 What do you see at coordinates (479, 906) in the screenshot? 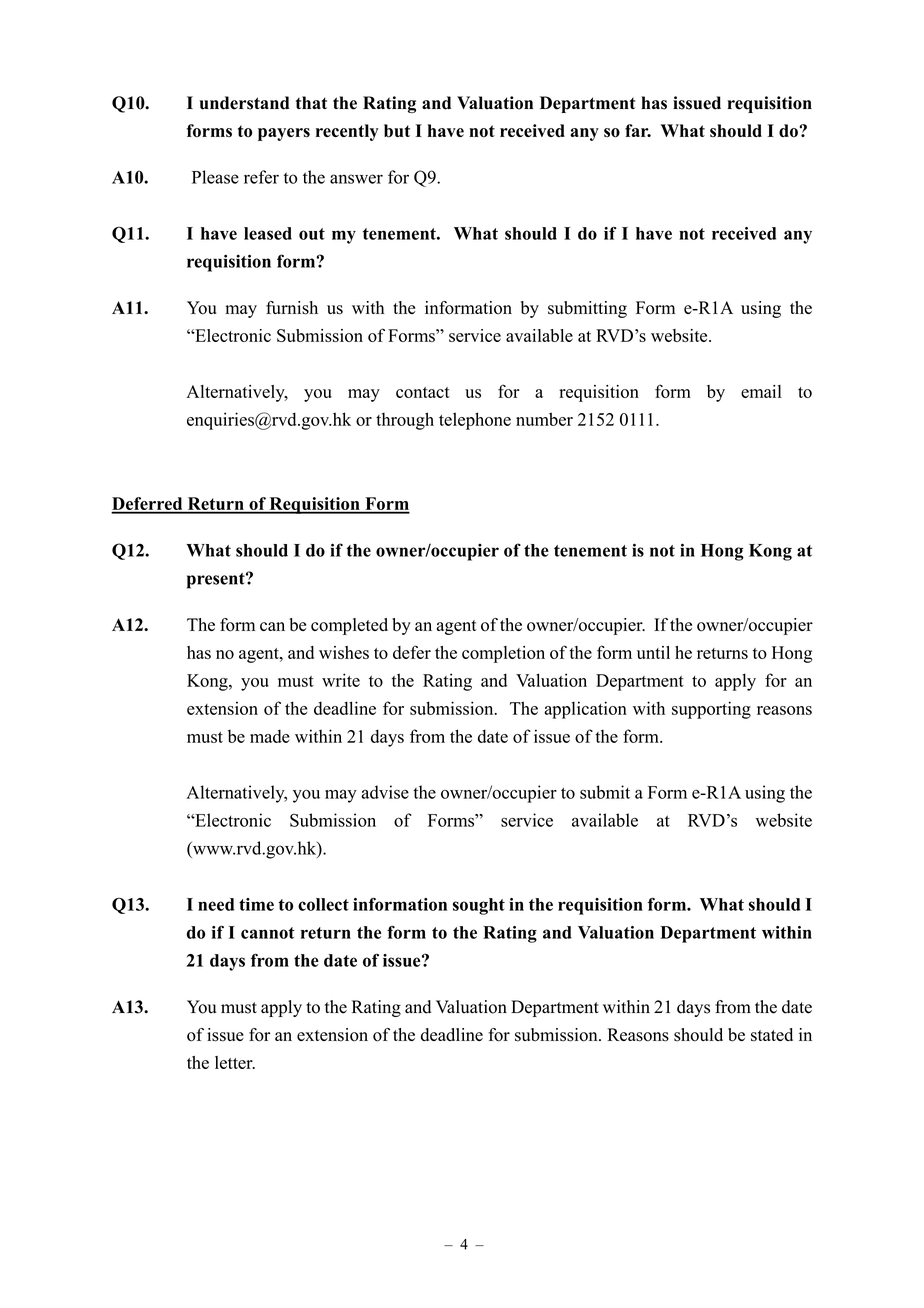
I see `sought` at bounding box center [479, 906].
